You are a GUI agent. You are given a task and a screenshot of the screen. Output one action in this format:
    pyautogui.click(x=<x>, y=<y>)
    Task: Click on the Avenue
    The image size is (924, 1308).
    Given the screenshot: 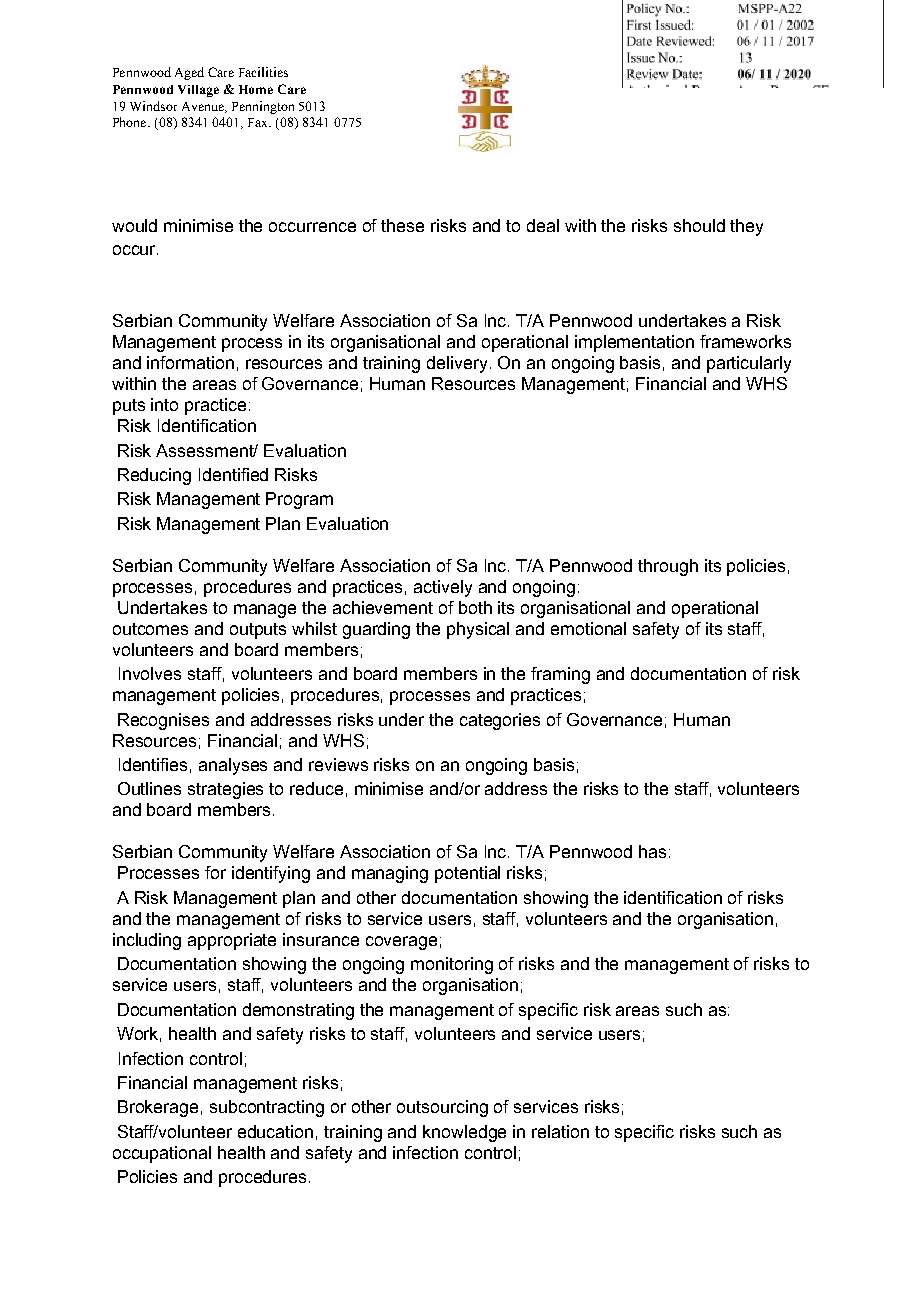 What is the action you would take?
    pyautogui.click(x=204, y=107)
